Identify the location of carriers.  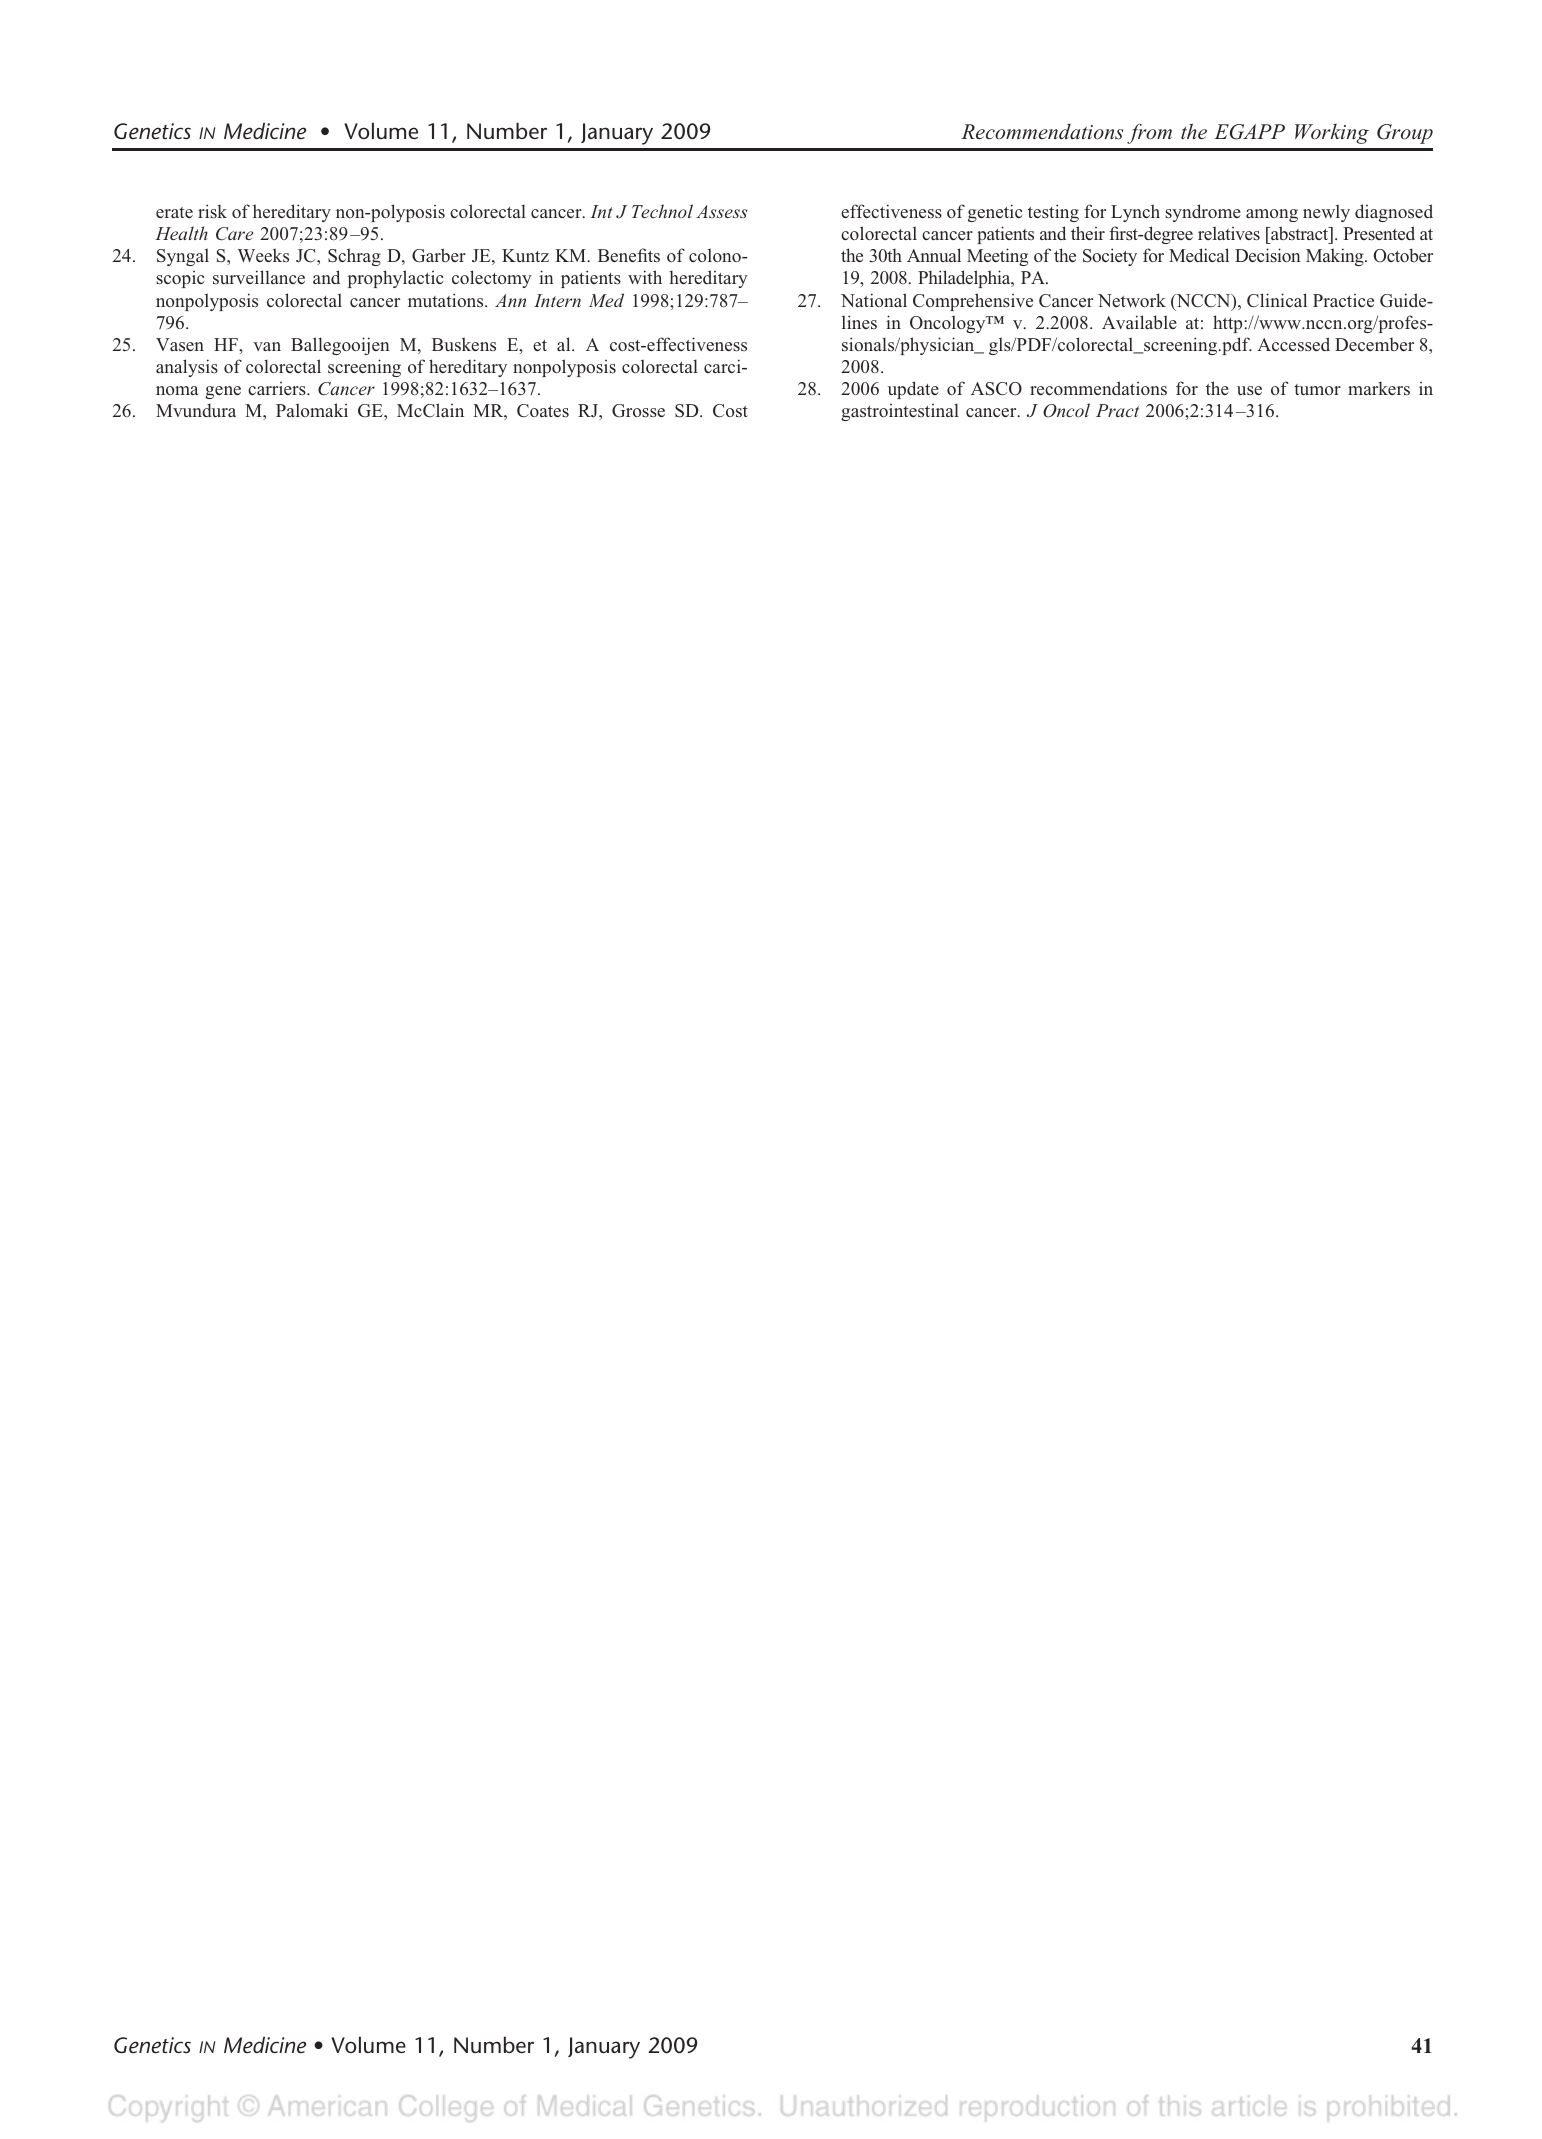
(278, 389).
